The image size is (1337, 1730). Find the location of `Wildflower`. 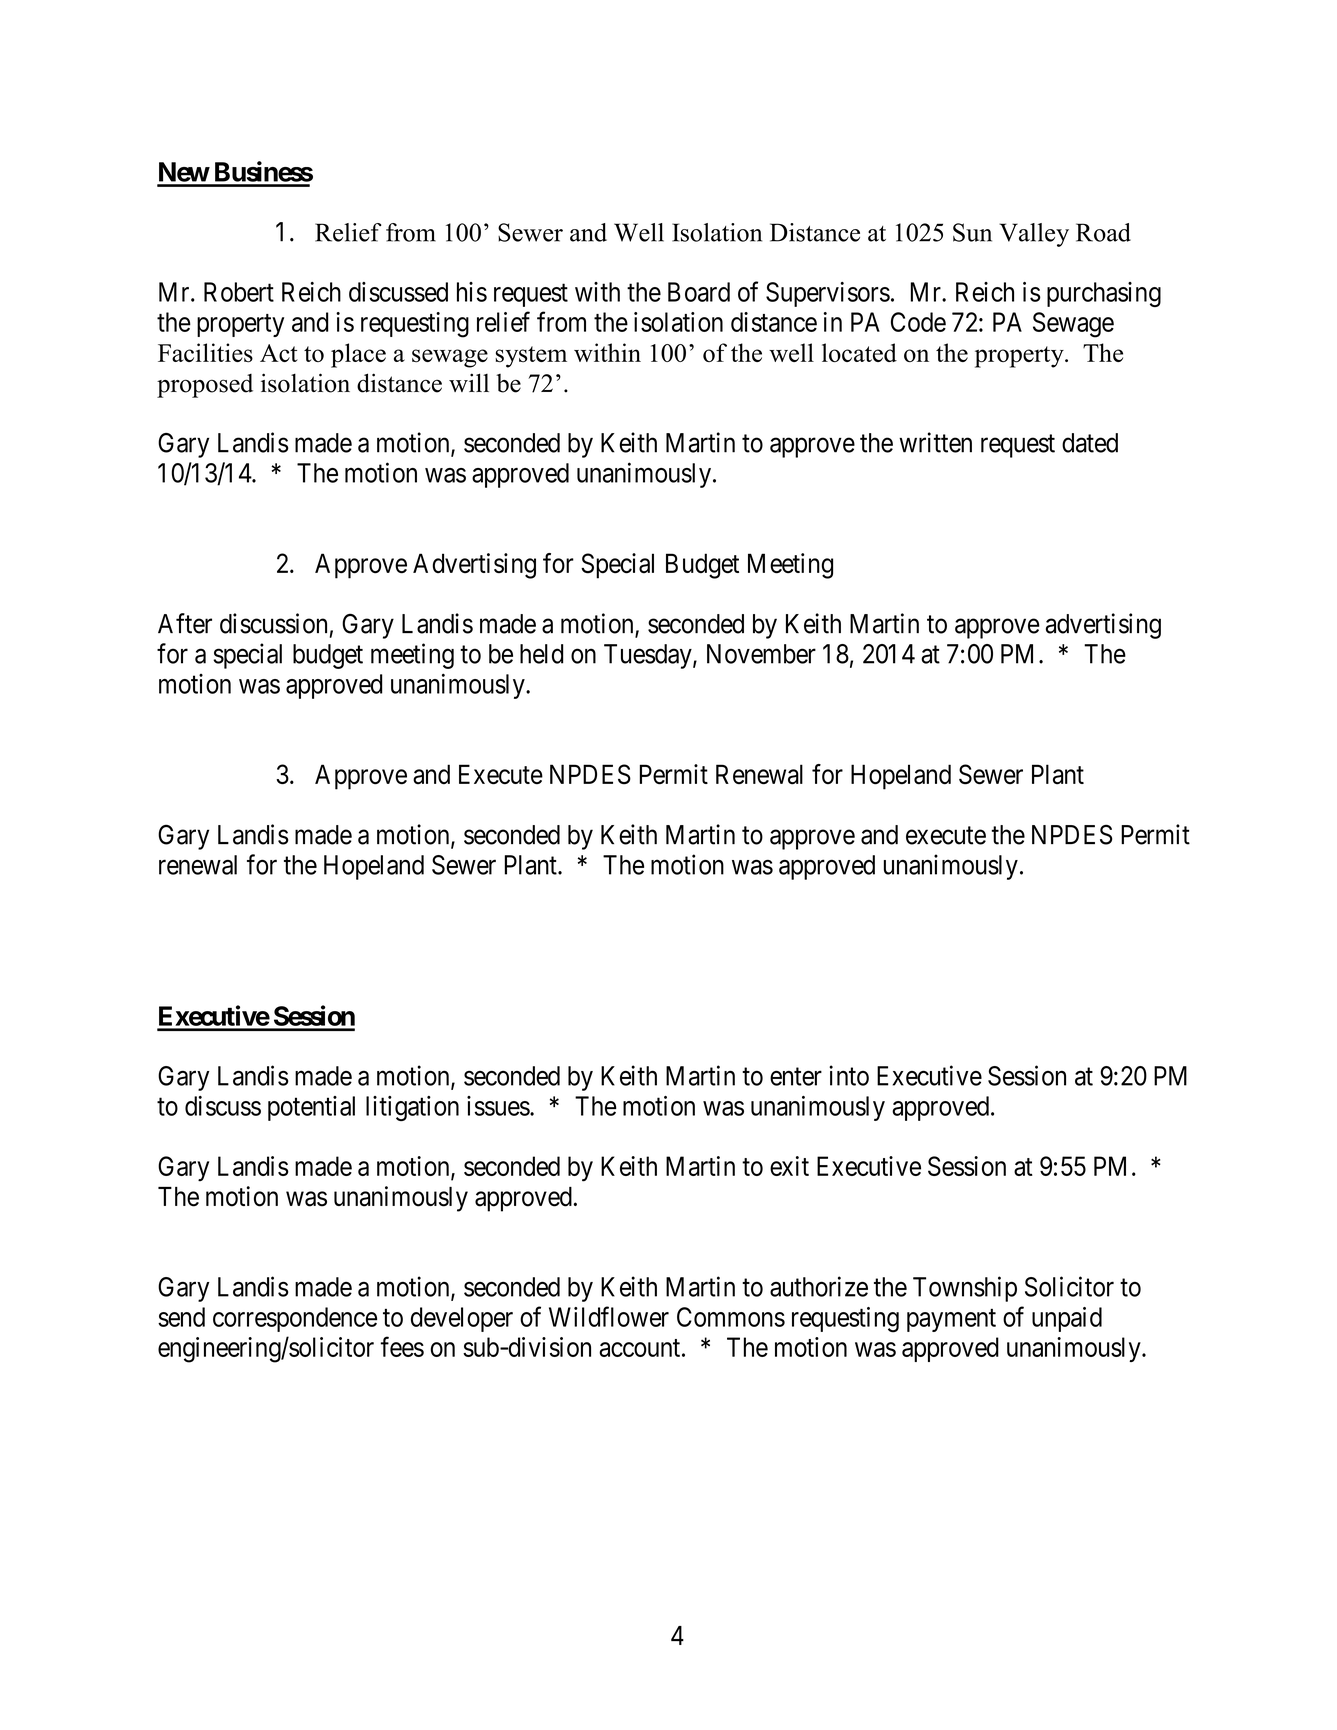

Wildflower is located at coordinates (609, 1316).
